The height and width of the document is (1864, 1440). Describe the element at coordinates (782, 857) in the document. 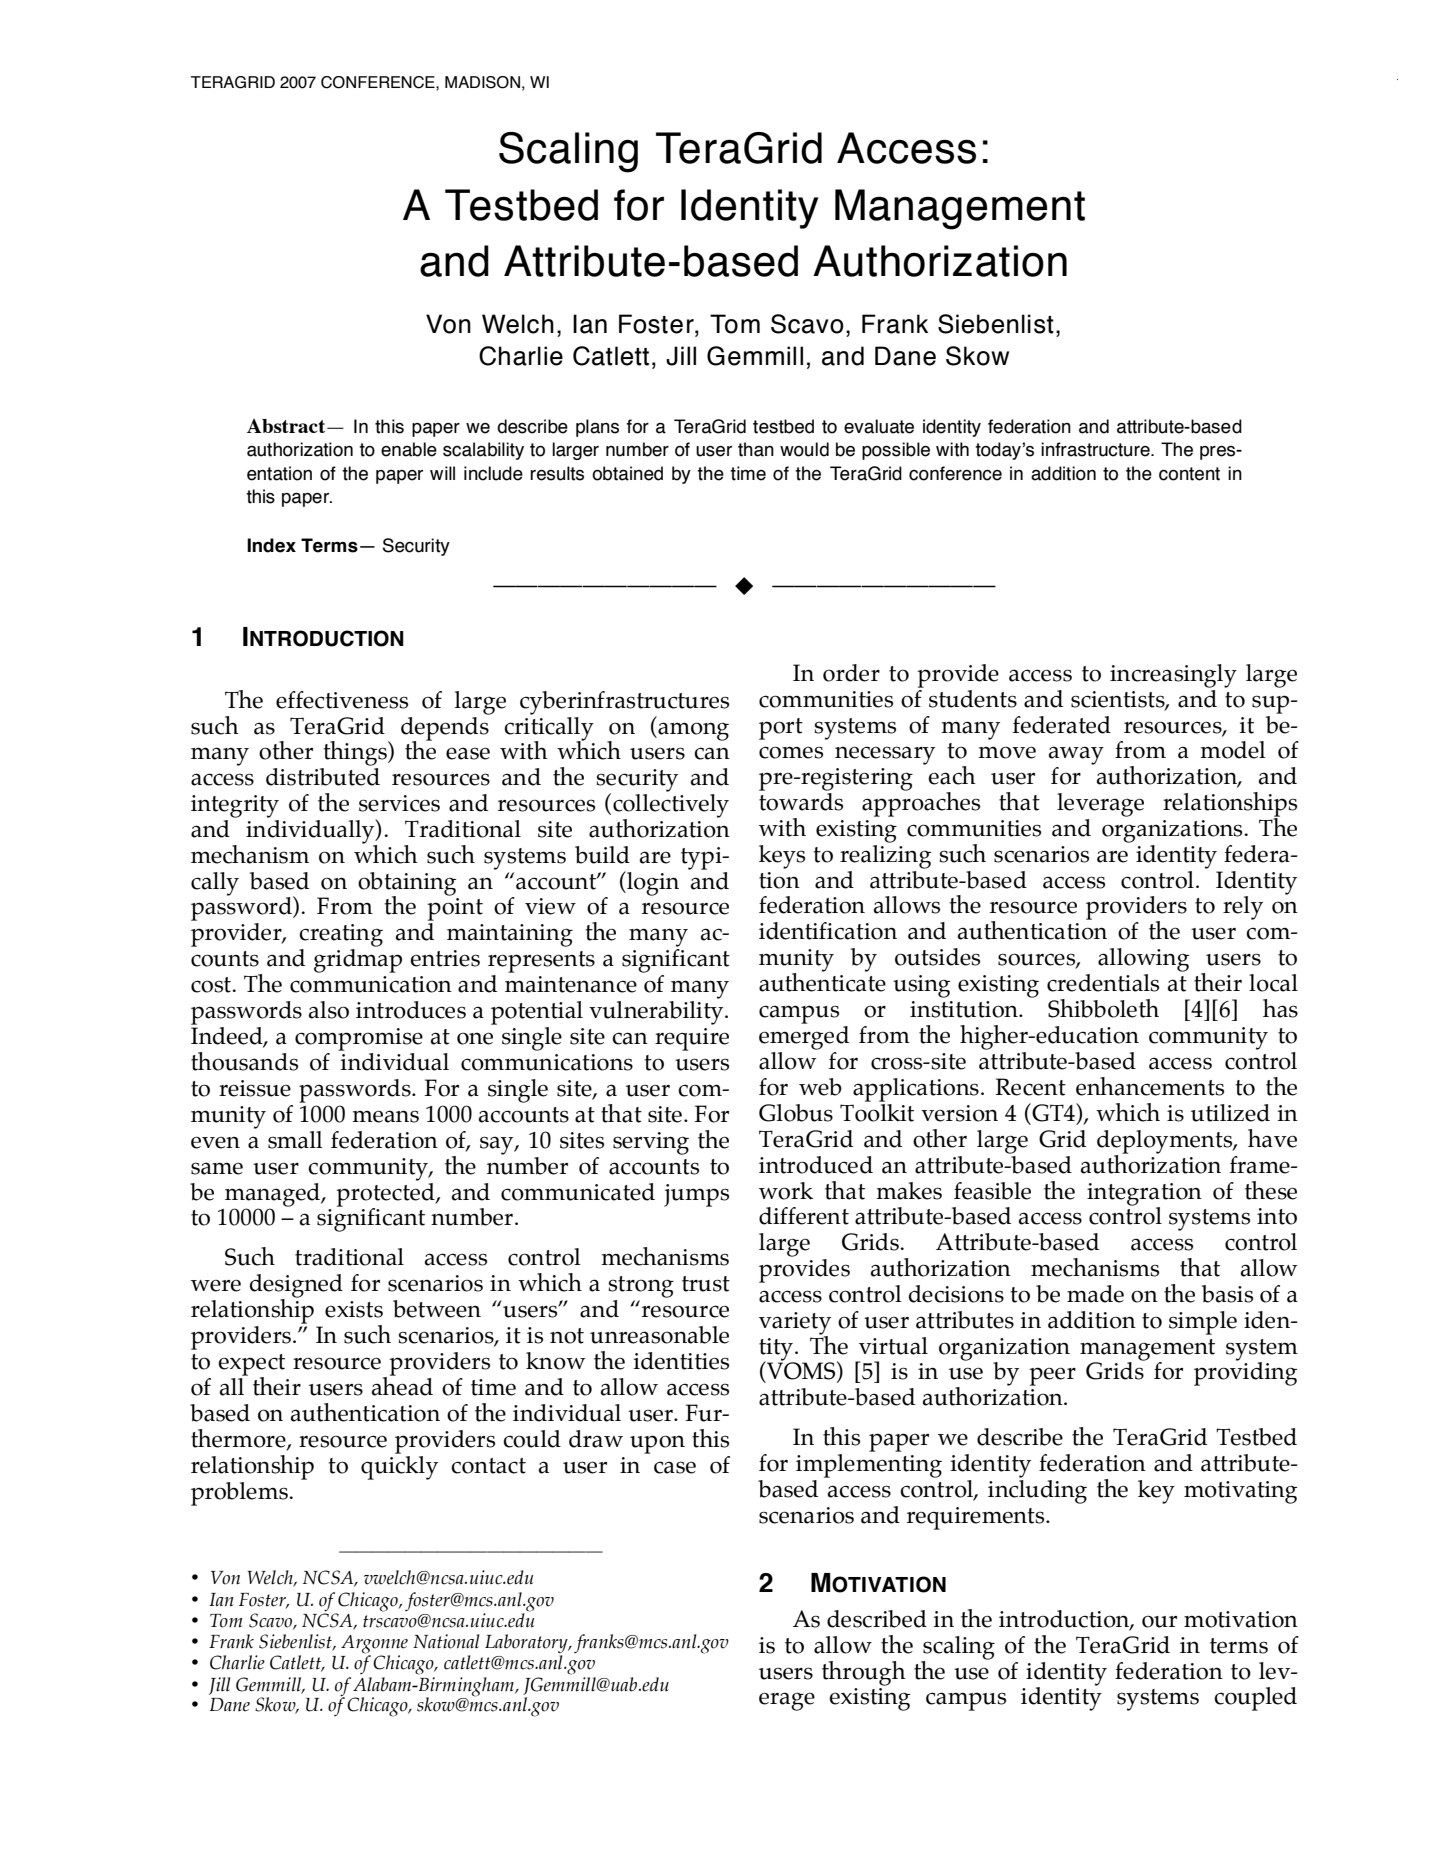

I see `keys` at that location.
